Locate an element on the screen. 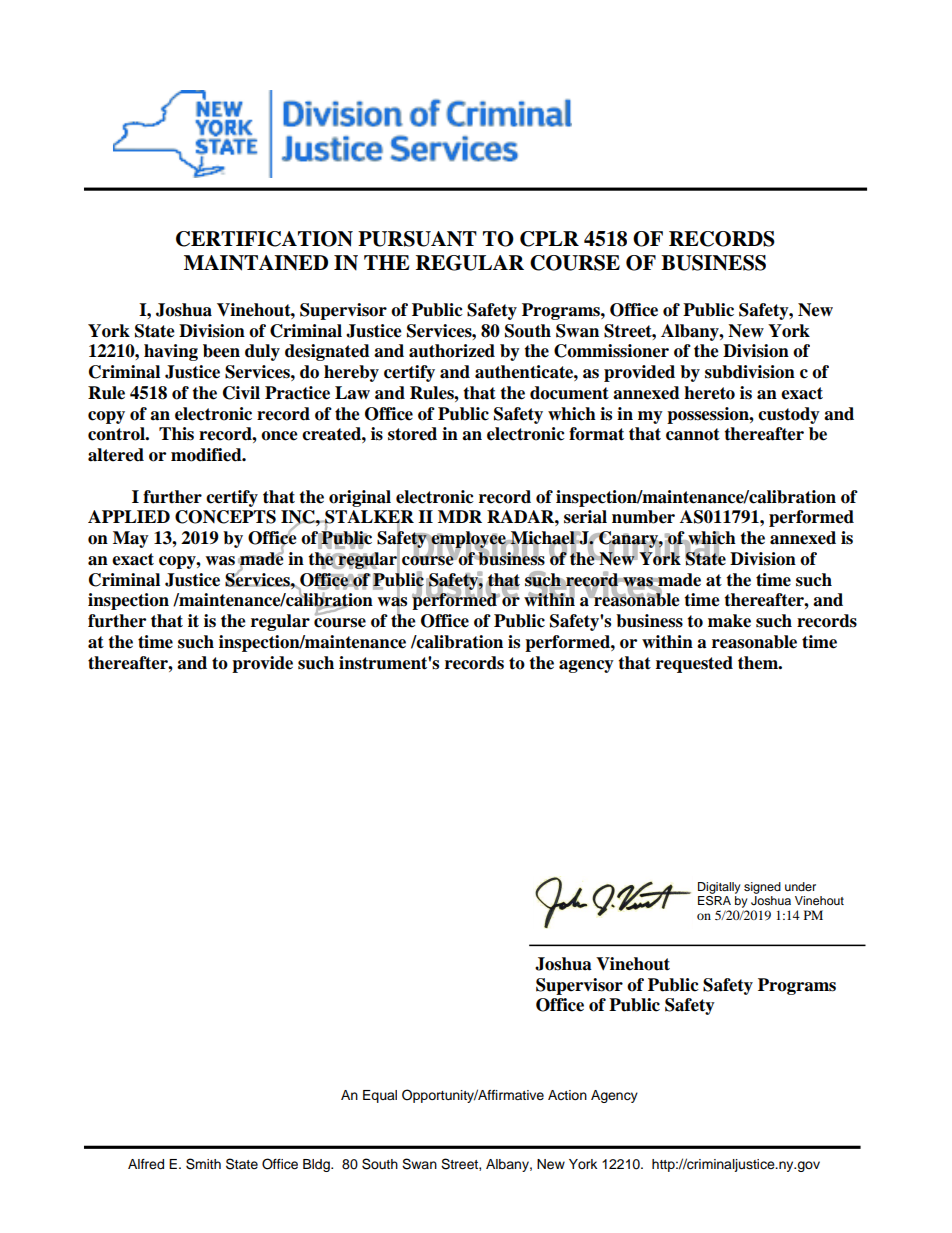  MDR is located at coordinates (460, 516).
